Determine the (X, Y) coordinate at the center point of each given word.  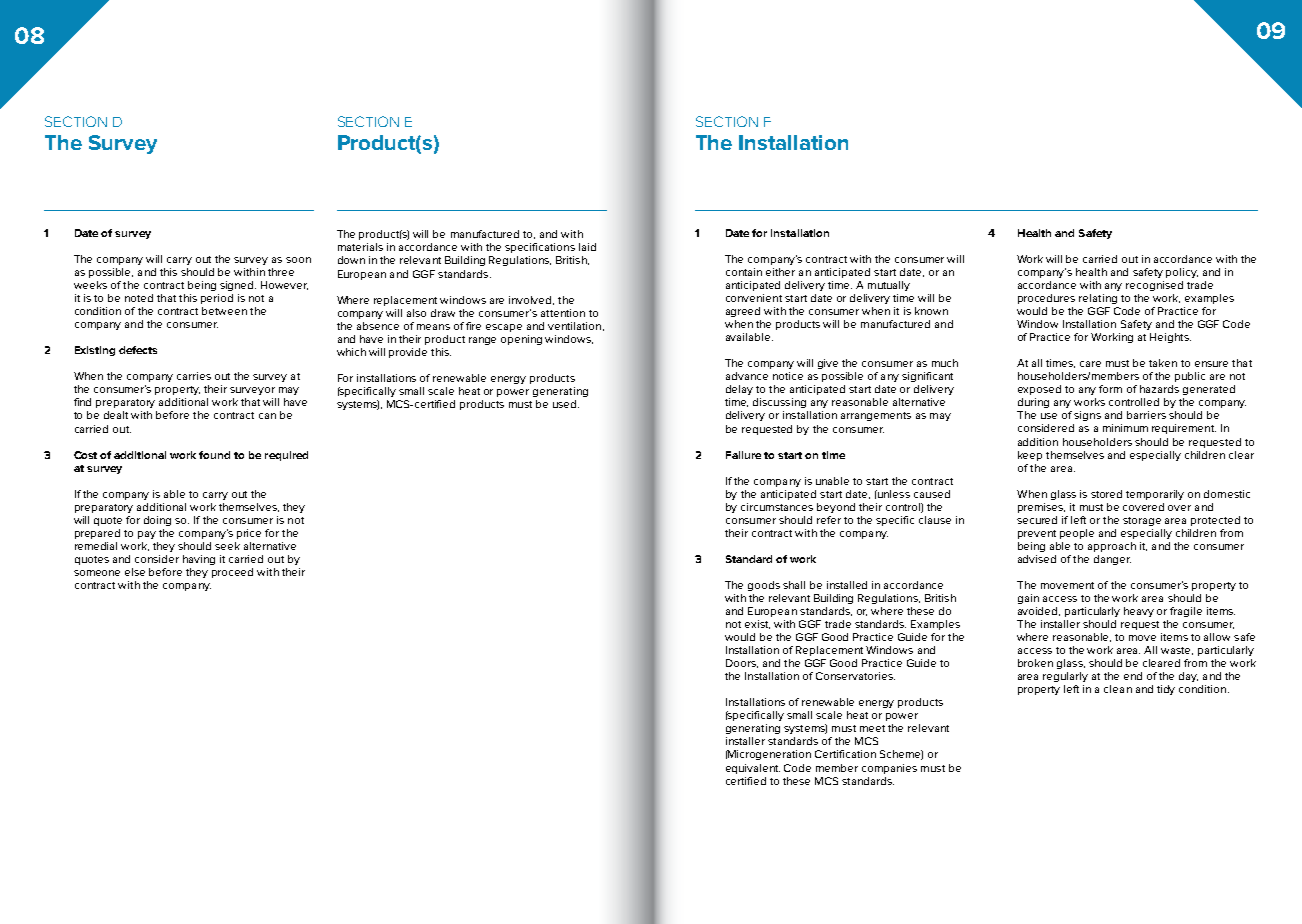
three (281, 272)
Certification (845, 754)
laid (587, 247)
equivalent (753, 769)
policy (1182, 273)
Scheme (901, 755)
